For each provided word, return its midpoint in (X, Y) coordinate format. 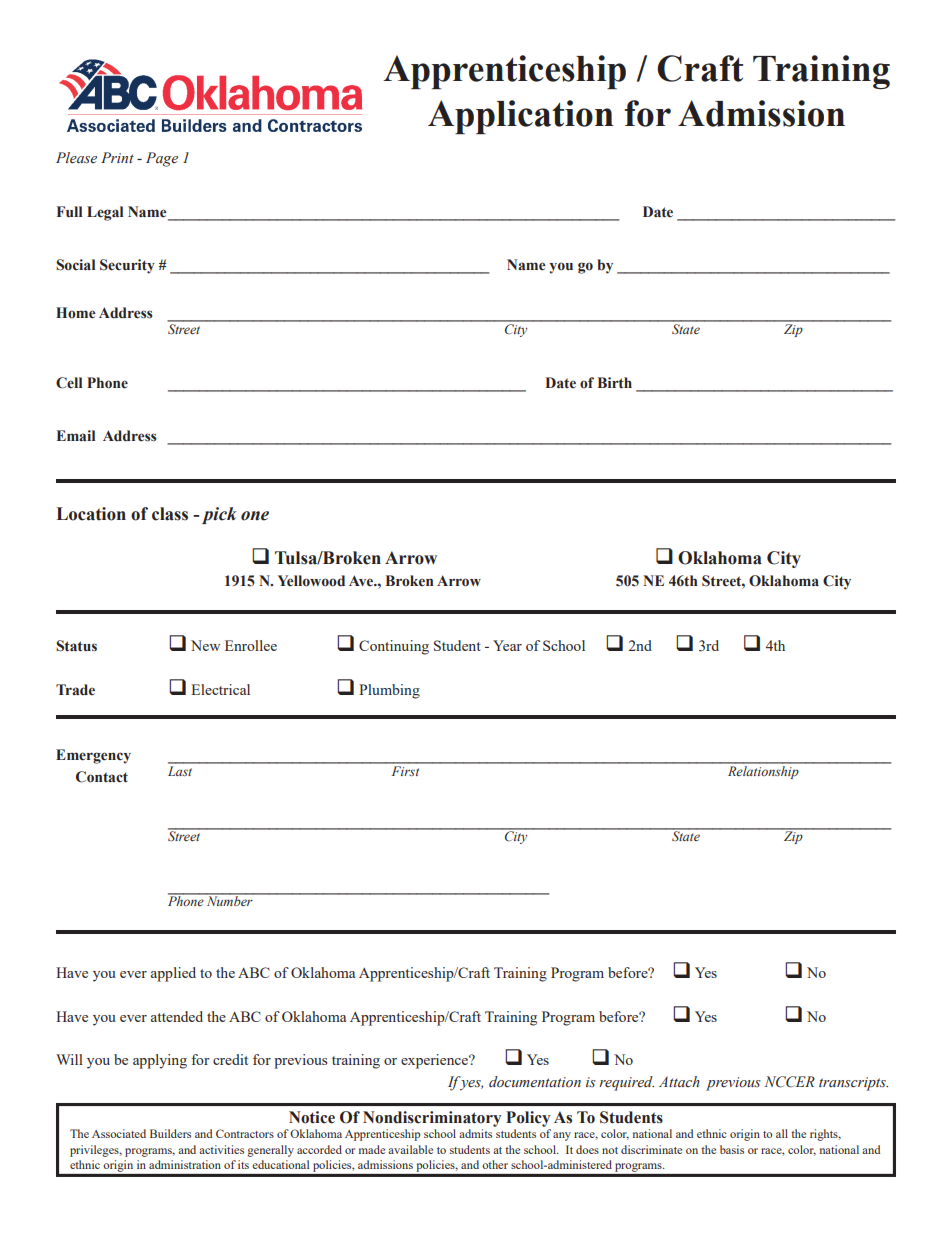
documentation (535, 1082)
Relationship (763, 771)
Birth (615, 383)
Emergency (93, 756)
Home (76, 313)
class (170, 514)
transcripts (853, 1084)
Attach (679, 1081)
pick (219, 515)
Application (521, 117)
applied (173, 974)
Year (507, 645)
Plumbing (389, 691)
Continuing (394, 647)
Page (162, 159)
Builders (170, 1133)
